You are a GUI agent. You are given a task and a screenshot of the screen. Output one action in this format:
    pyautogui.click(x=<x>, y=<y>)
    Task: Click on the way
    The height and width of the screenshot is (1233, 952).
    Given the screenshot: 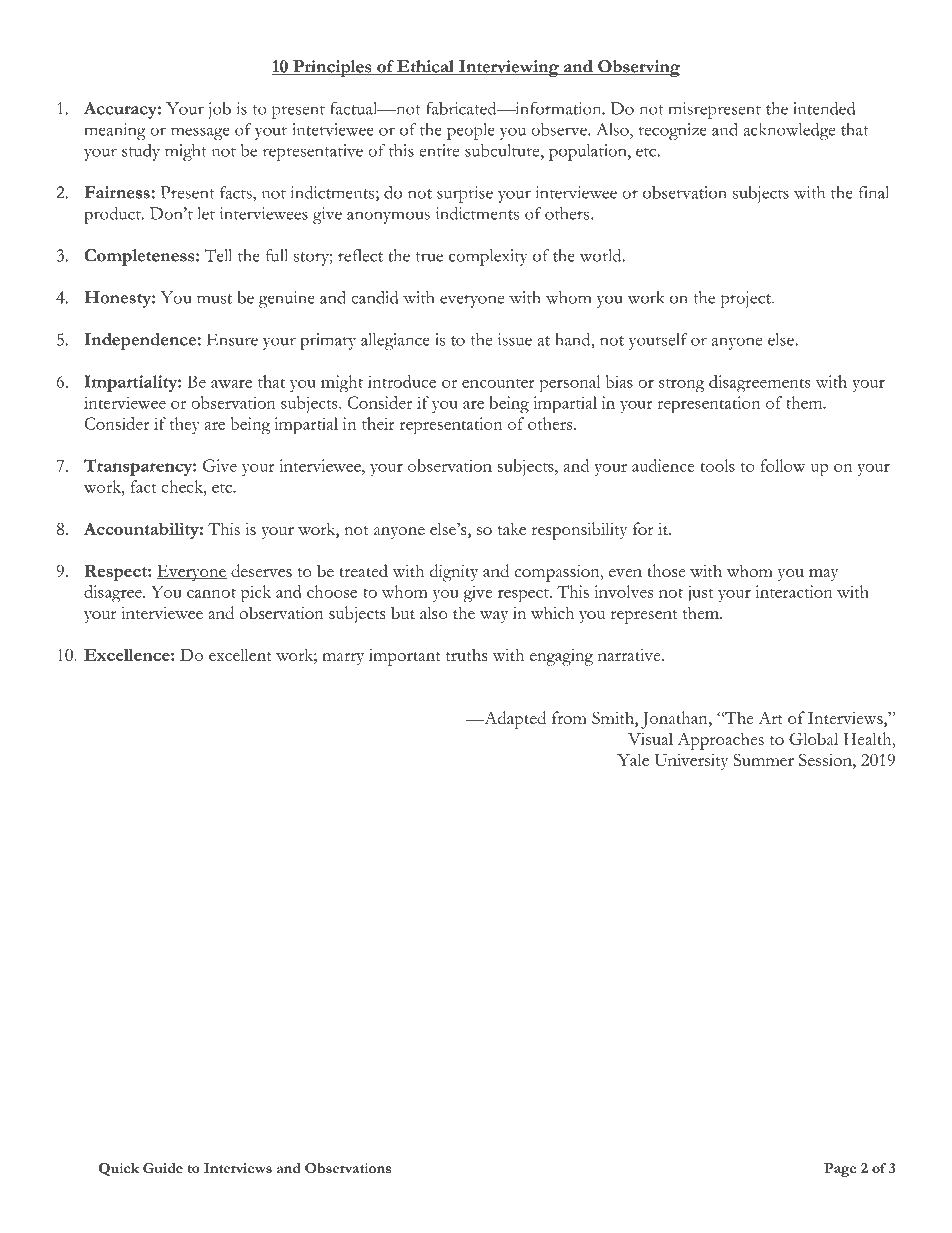 What is the action you would take?
    pyautogui.click(x=494, y=617)
